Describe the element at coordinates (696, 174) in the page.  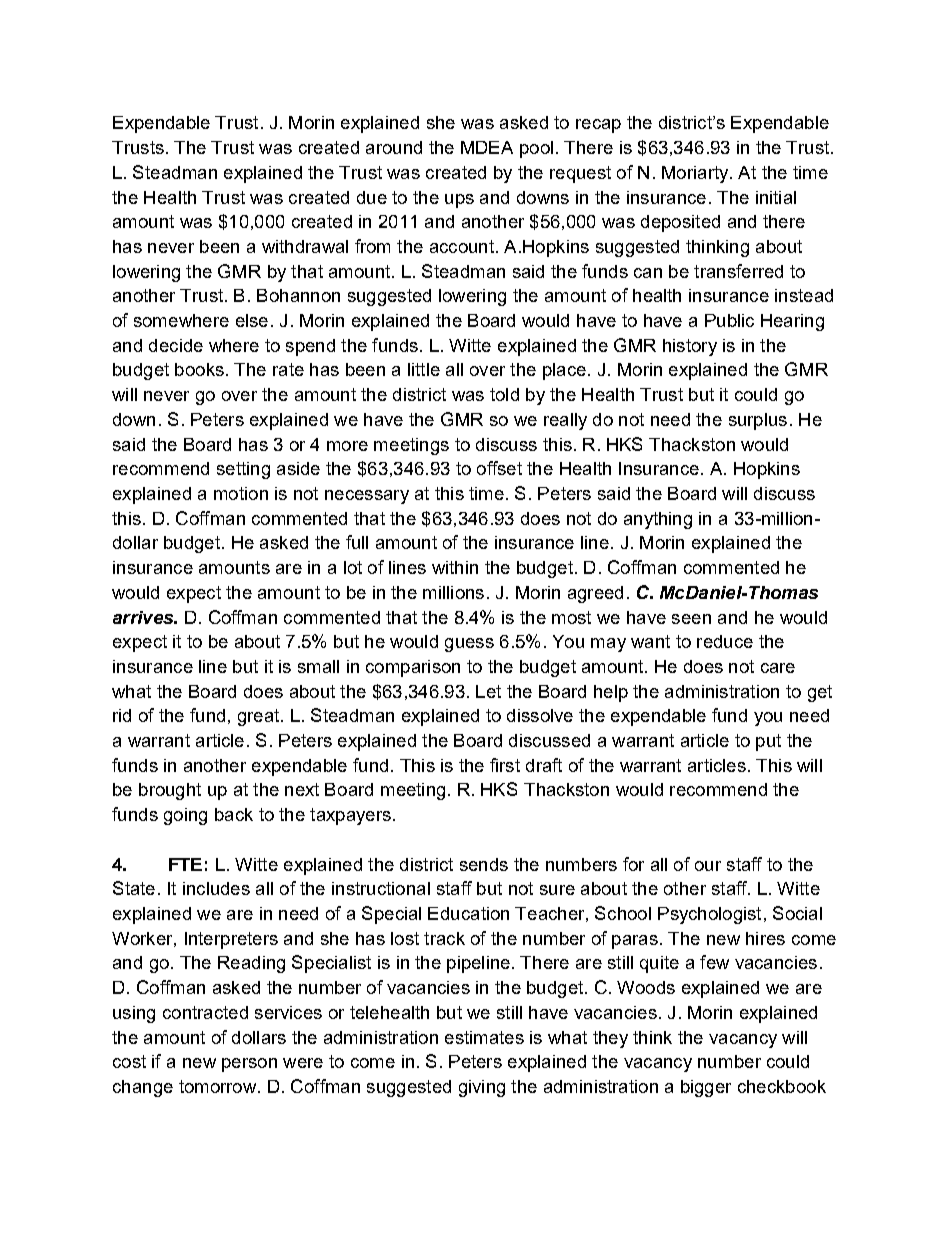
I see `Moriarty` at that location.
